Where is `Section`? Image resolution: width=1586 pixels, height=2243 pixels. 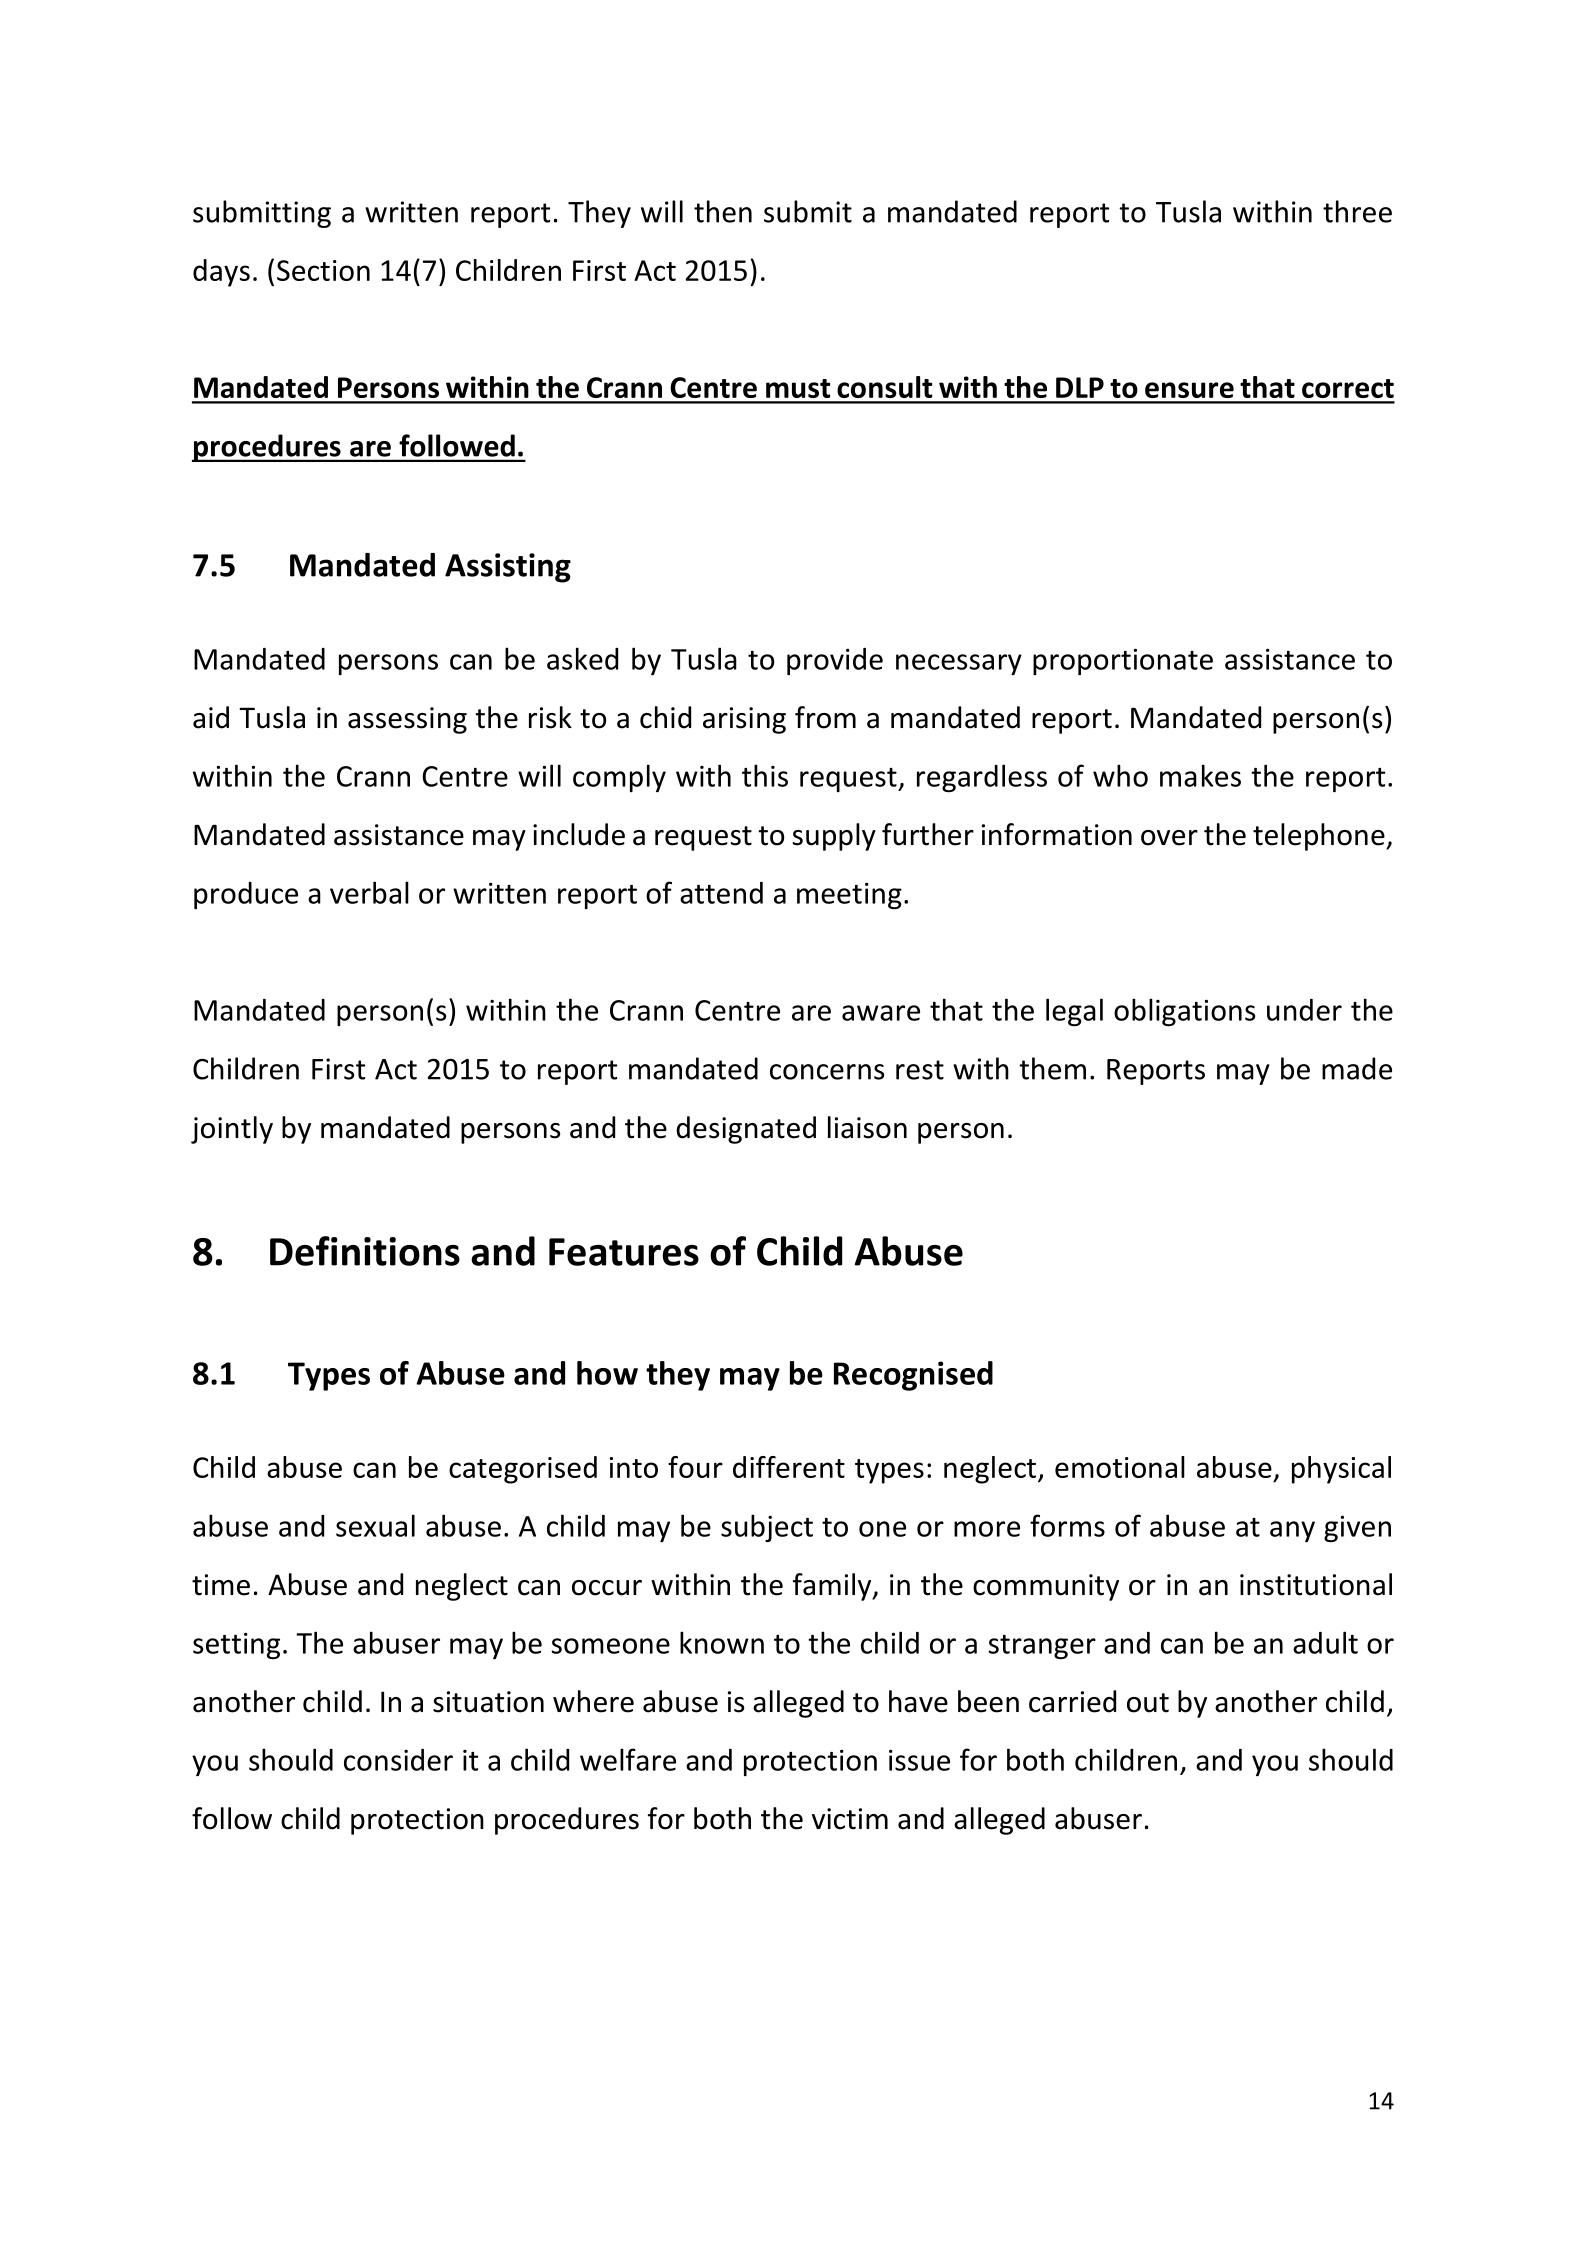
Section is located at coordinates (323, 270).
